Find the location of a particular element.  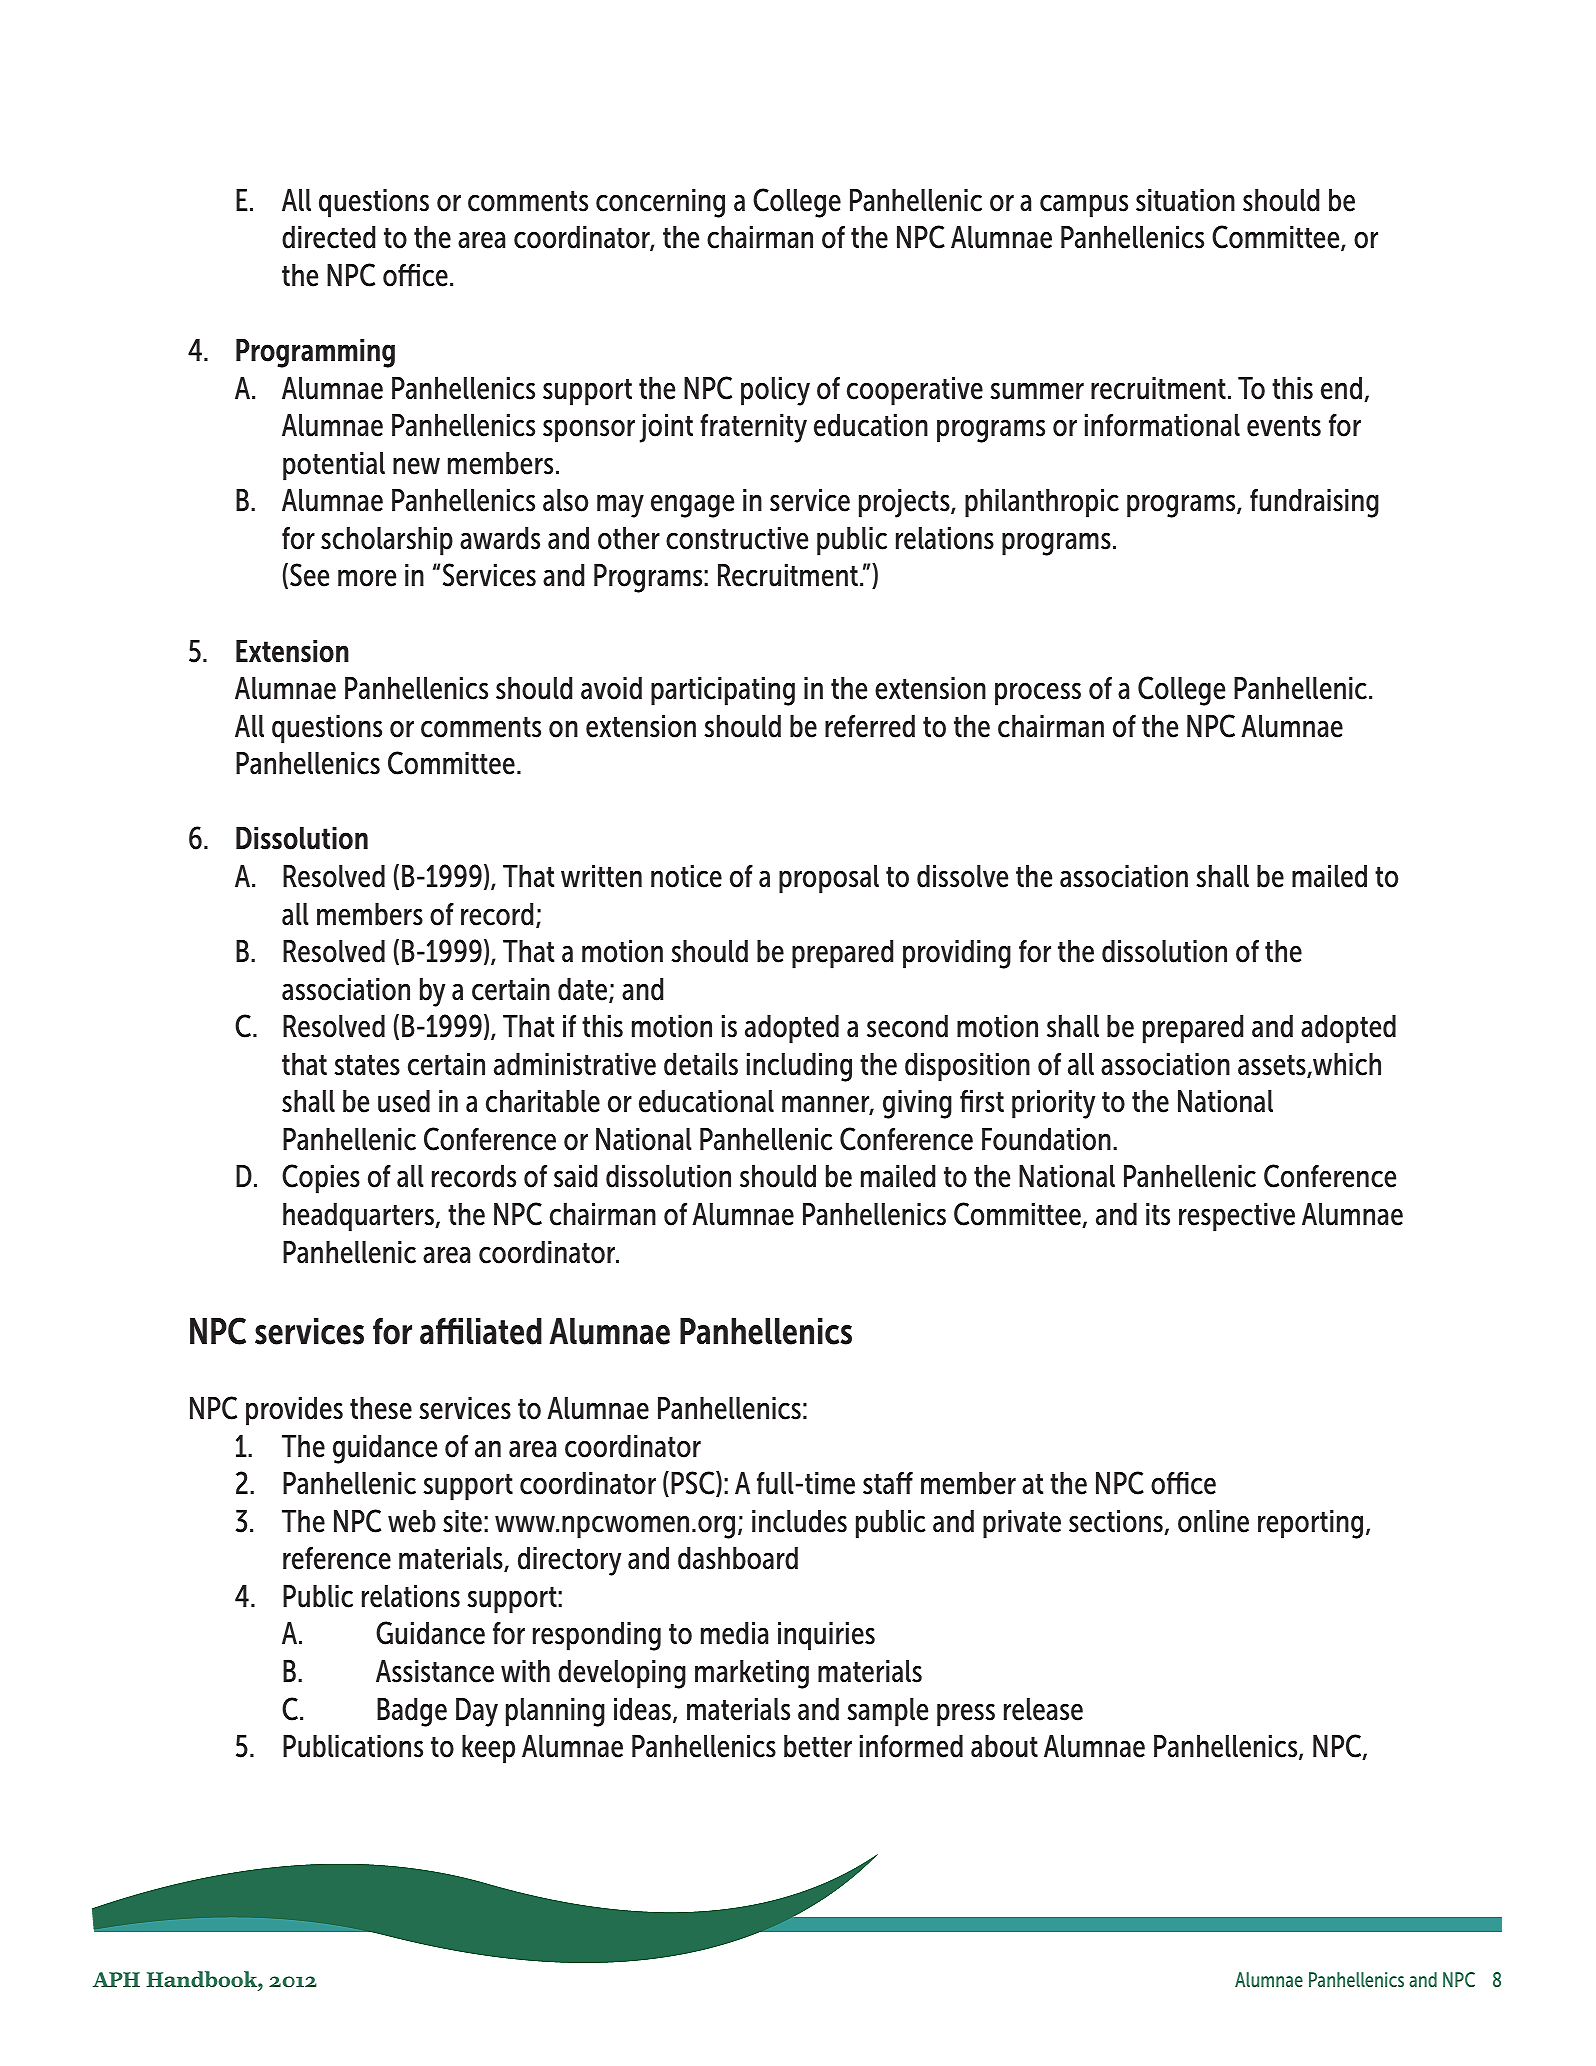

APH is located at coordinates (116, 1979).
